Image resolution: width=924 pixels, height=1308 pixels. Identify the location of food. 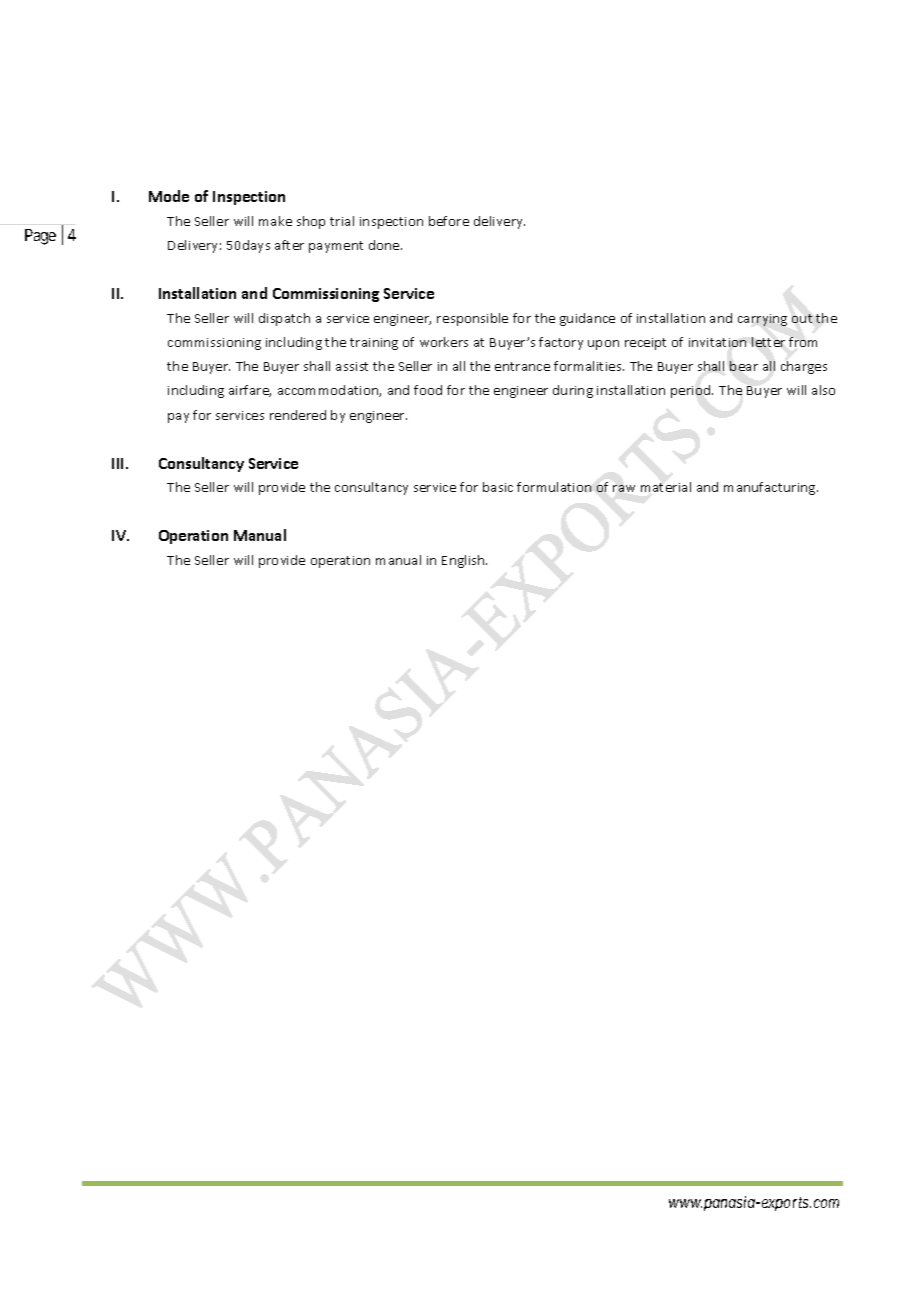
(428, 390).
